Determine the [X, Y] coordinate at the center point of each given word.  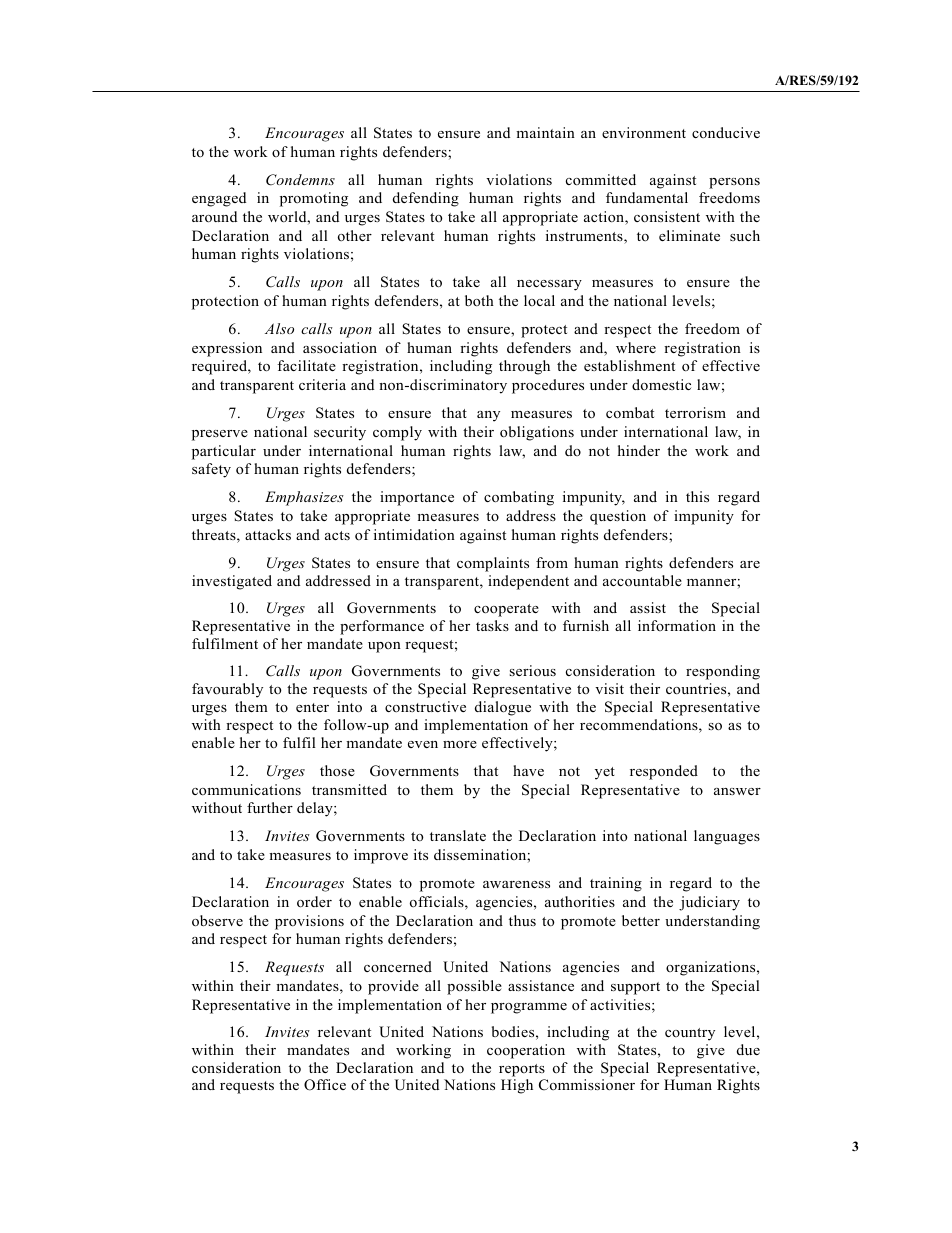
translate [458, 835]
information [677, 625]
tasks [492, 625]
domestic [661, 384]
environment [644, 132]
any [488, 416]
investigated [232, 582]
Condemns [300, 180]
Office [325, 1085]
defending [426, 199]
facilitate [306, 365]
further [270, 807]
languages [727, 837]
